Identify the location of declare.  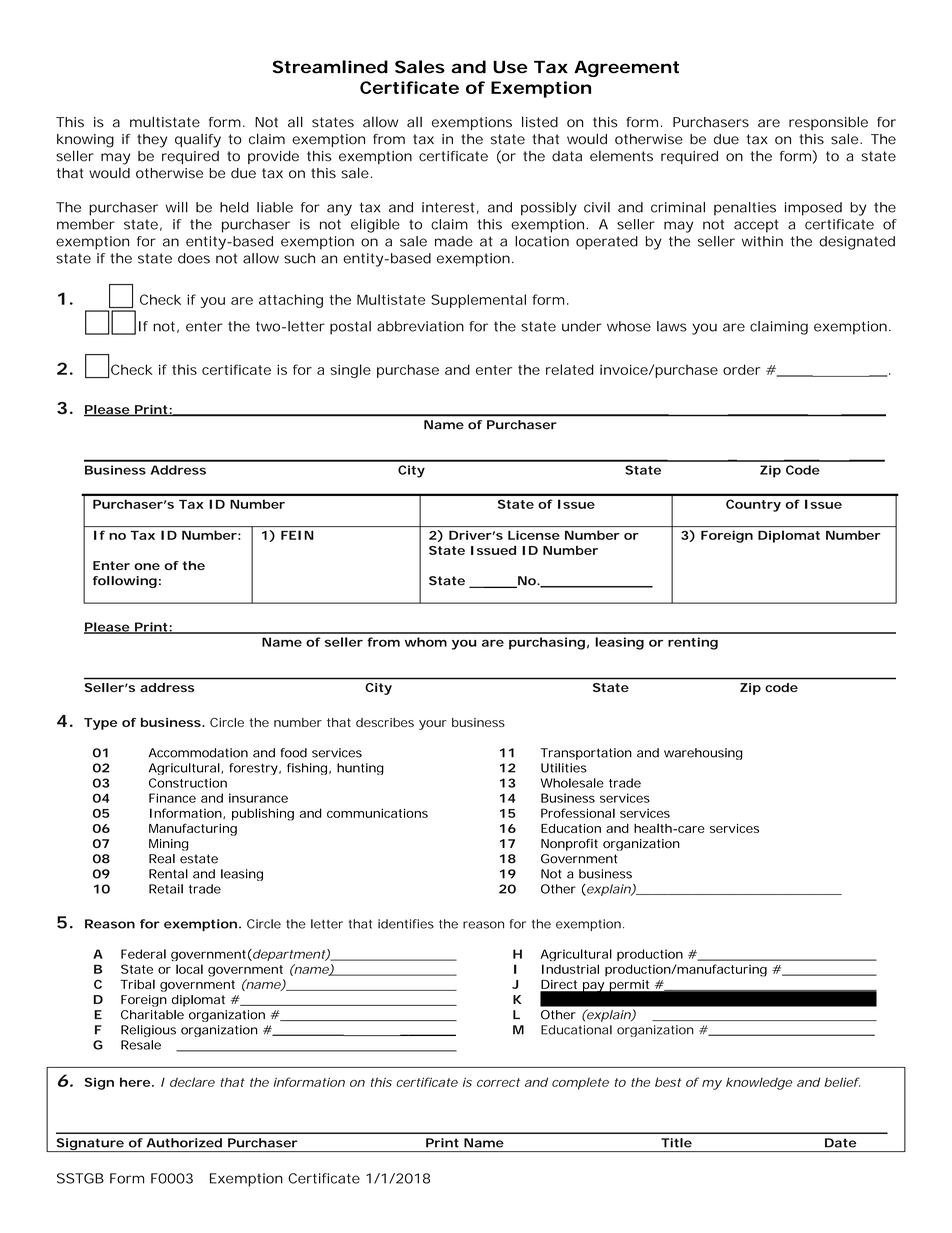
(192, 1082).
